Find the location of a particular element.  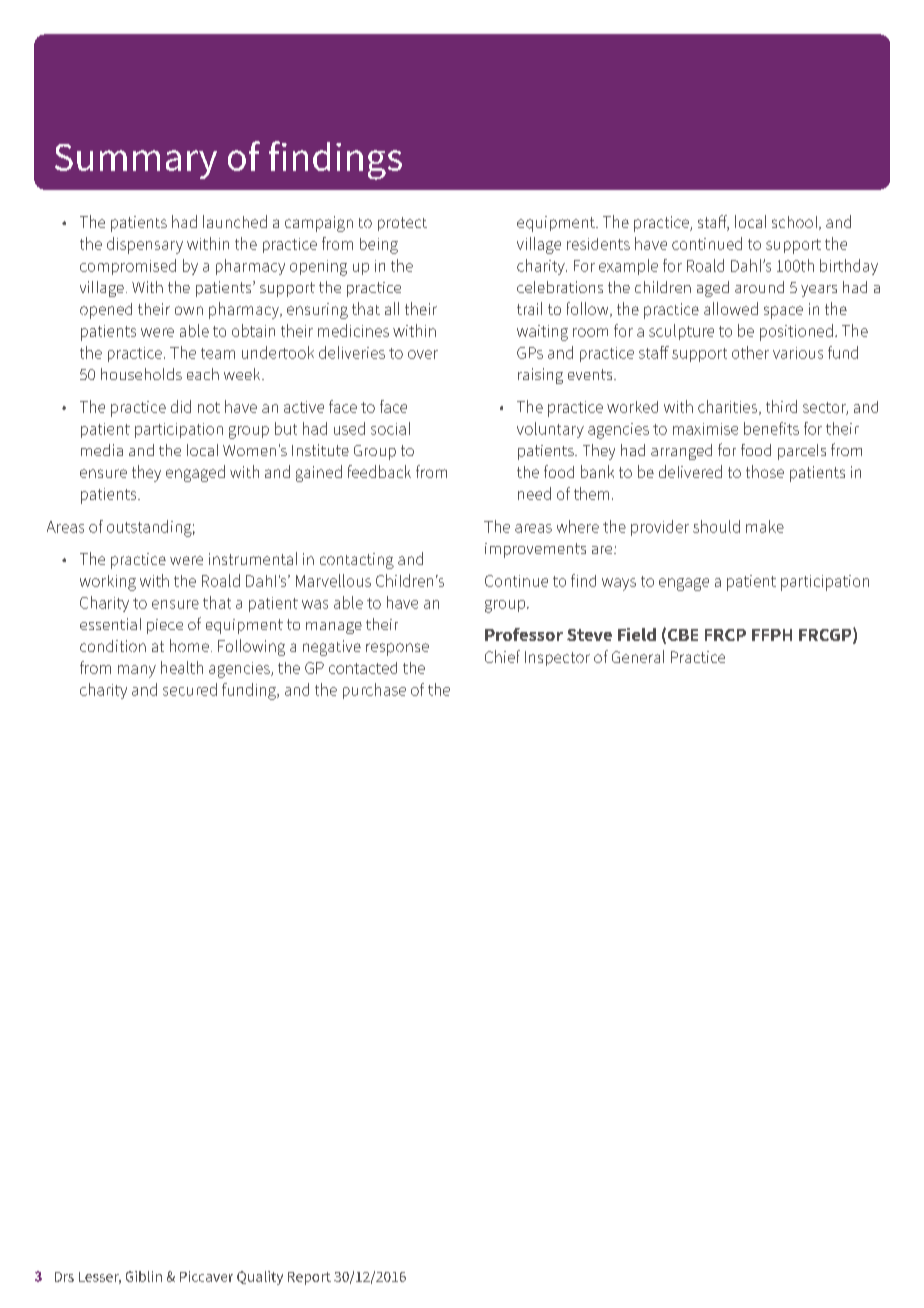

Report is located at coordinates (309, 1278).
